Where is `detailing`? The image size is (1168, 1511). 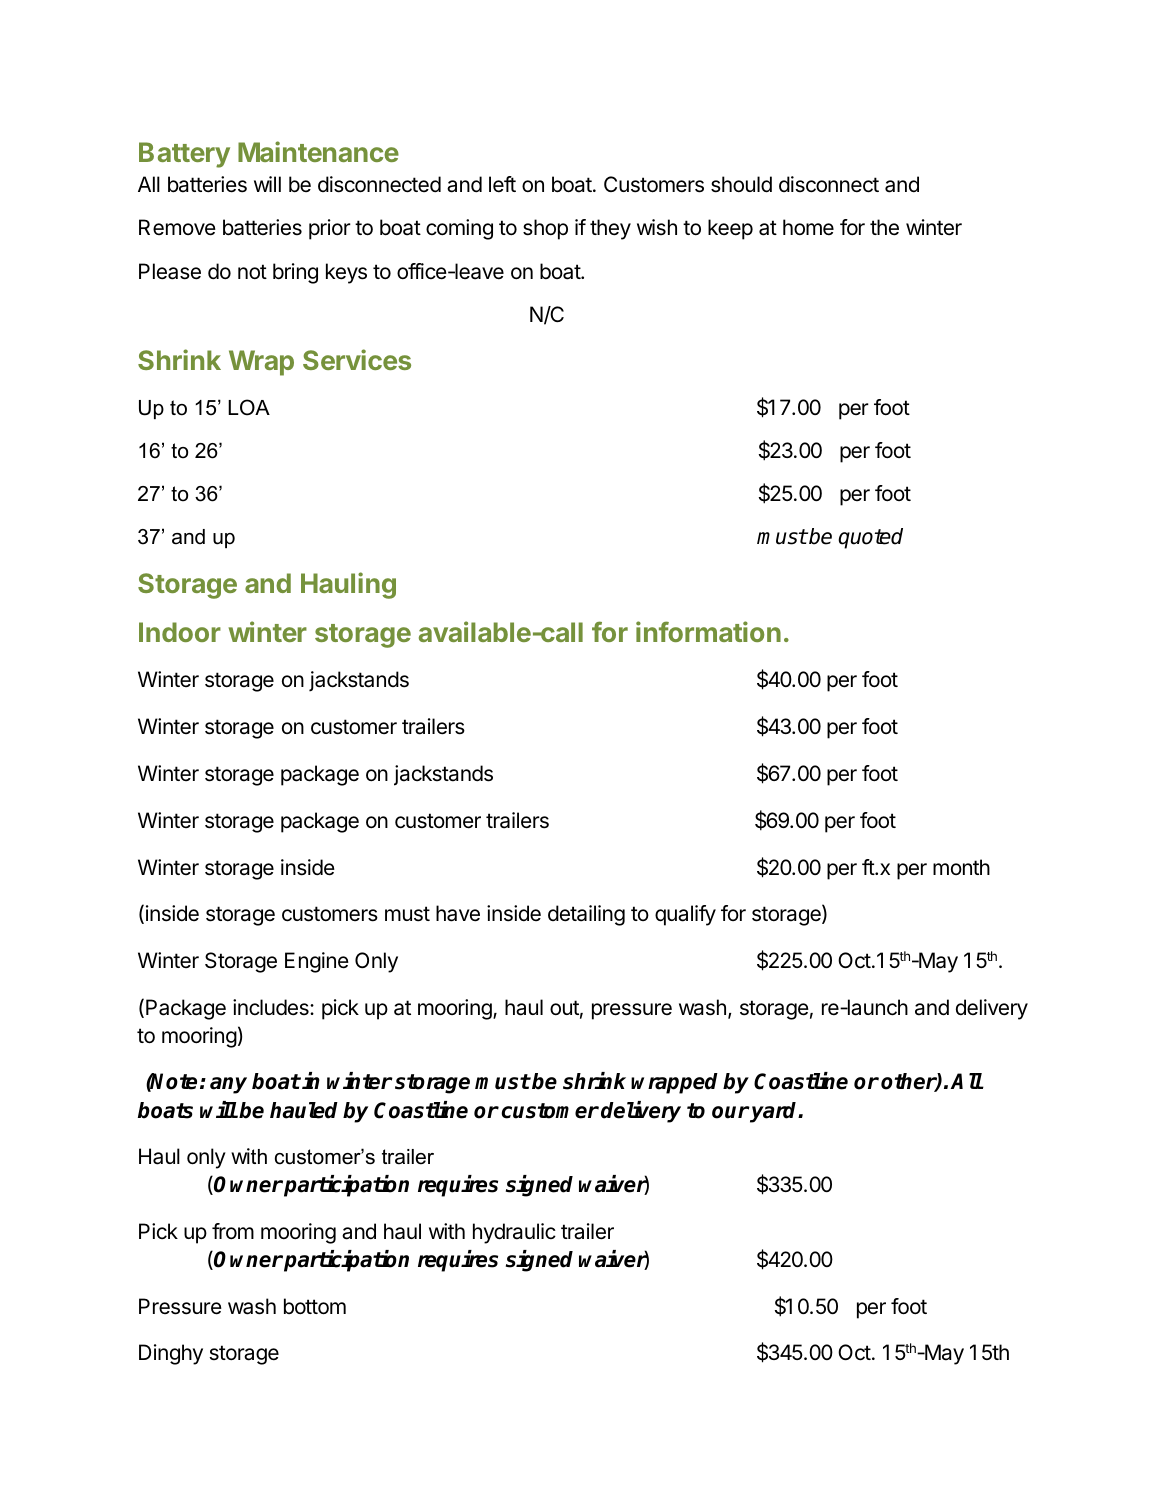 detailing is located at coordinates (586, 915).
